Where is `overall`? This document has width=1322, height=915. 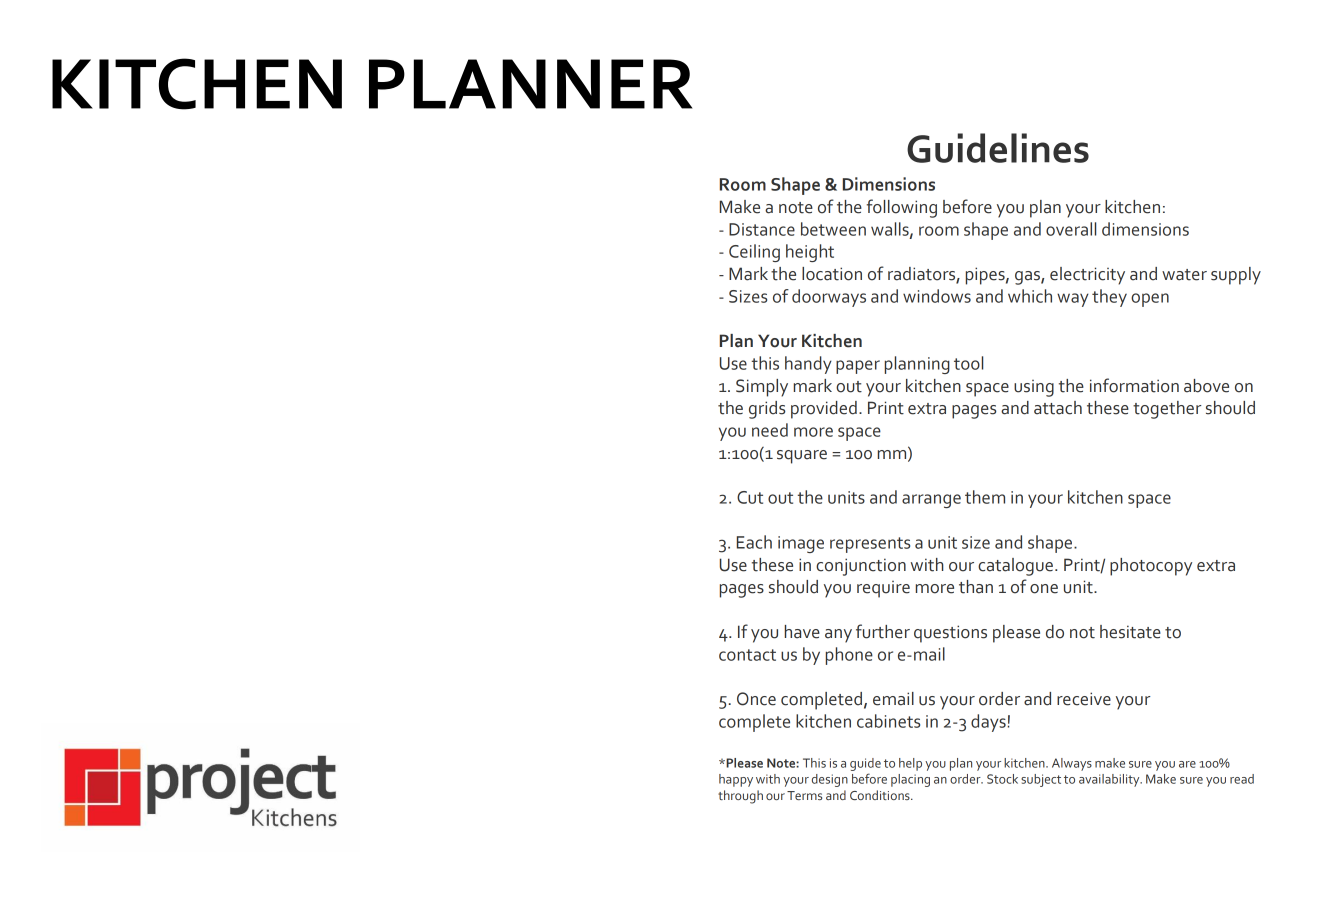 overall is located at coordinates (1071, 229).
